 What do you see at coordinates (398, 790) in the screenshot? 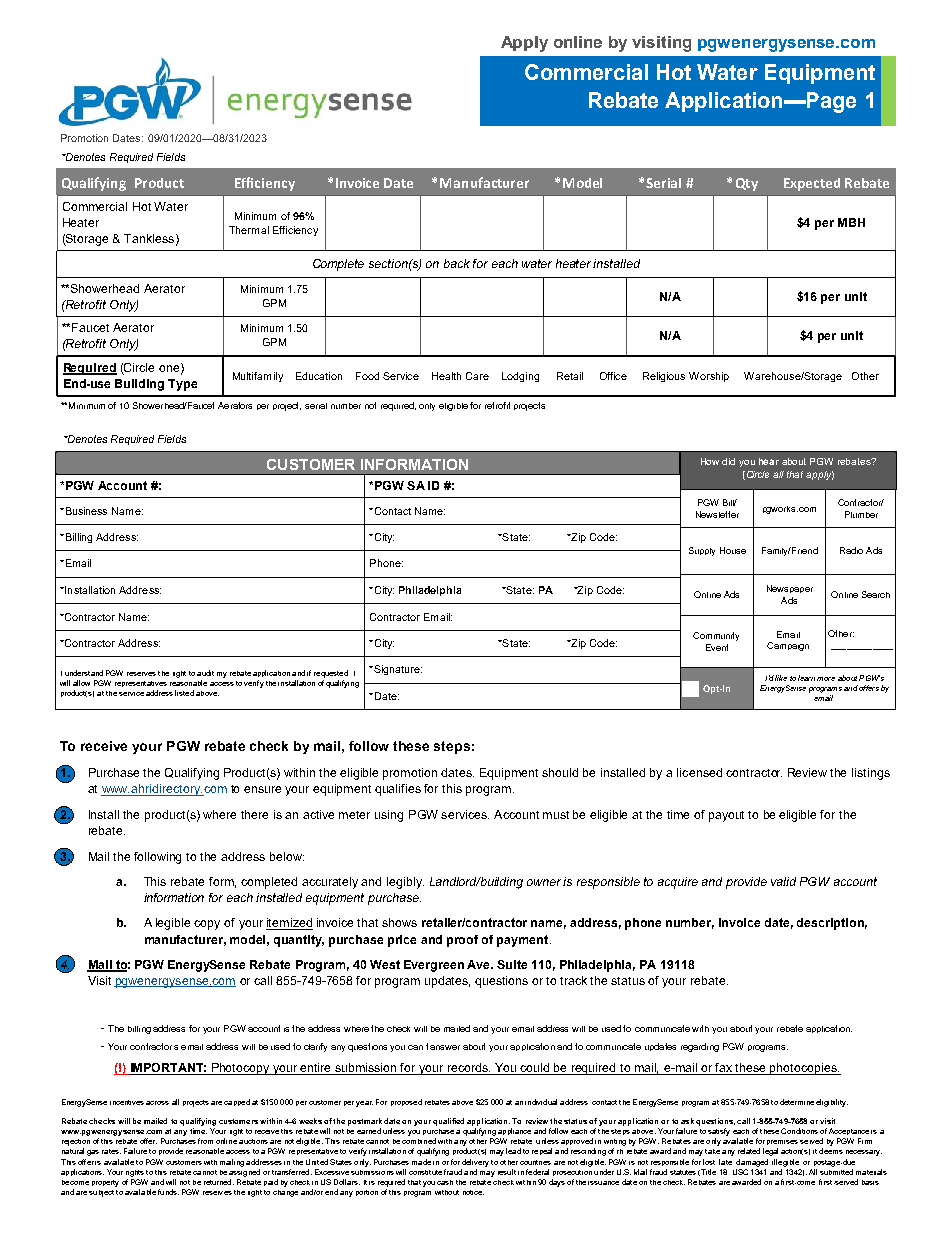
I see `qualifies` at bounding box center [398, 790].
